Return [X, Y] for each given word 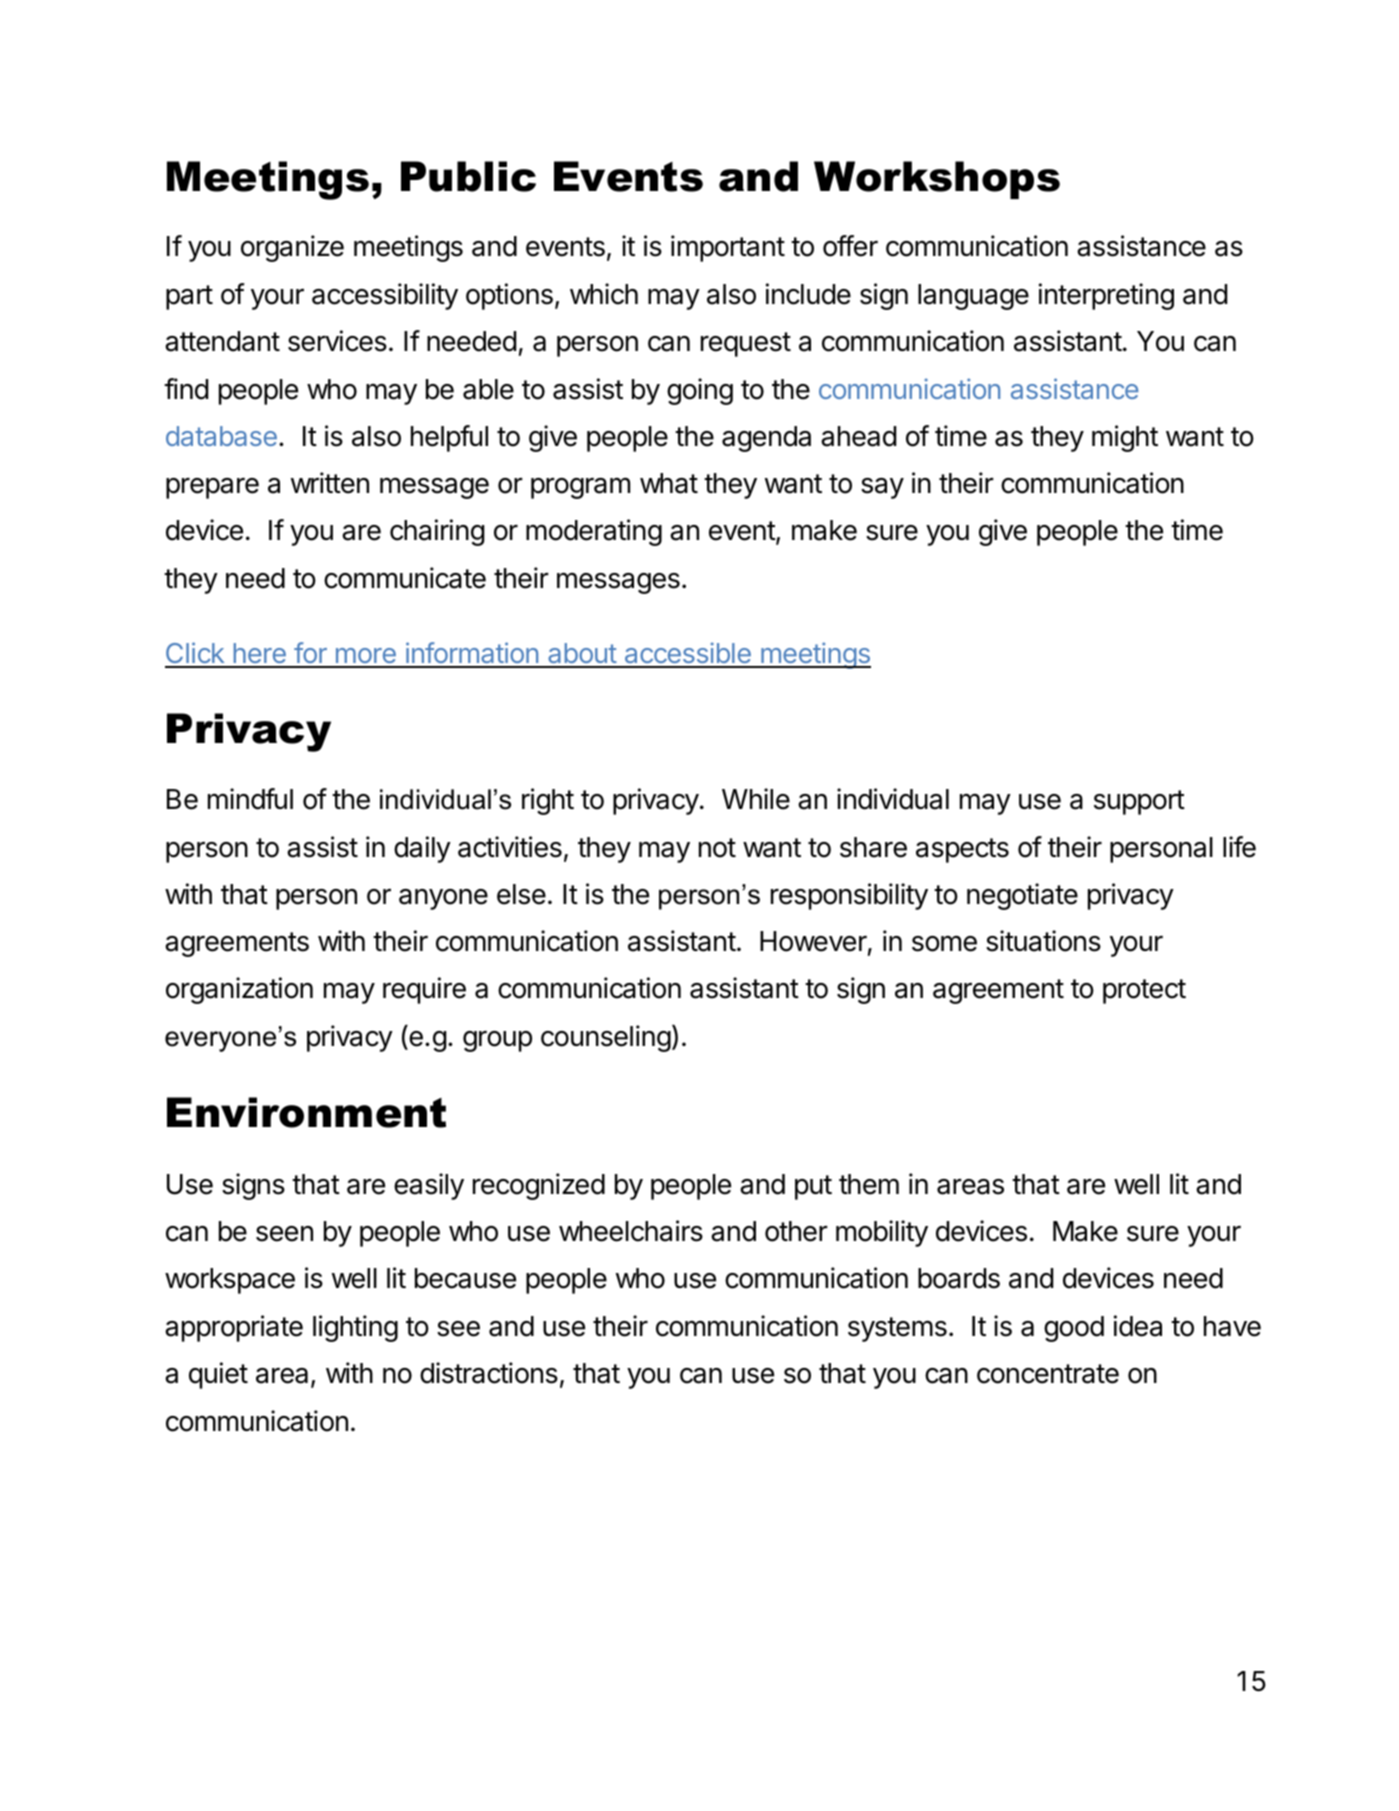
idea [1138, 1326]
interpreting [1106, 296]
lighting [355, 1328]
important [728, 248]
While [756, 799]
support [1139, 802]
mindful [250, 799]
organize [292, 248]
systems [897, 1329]
